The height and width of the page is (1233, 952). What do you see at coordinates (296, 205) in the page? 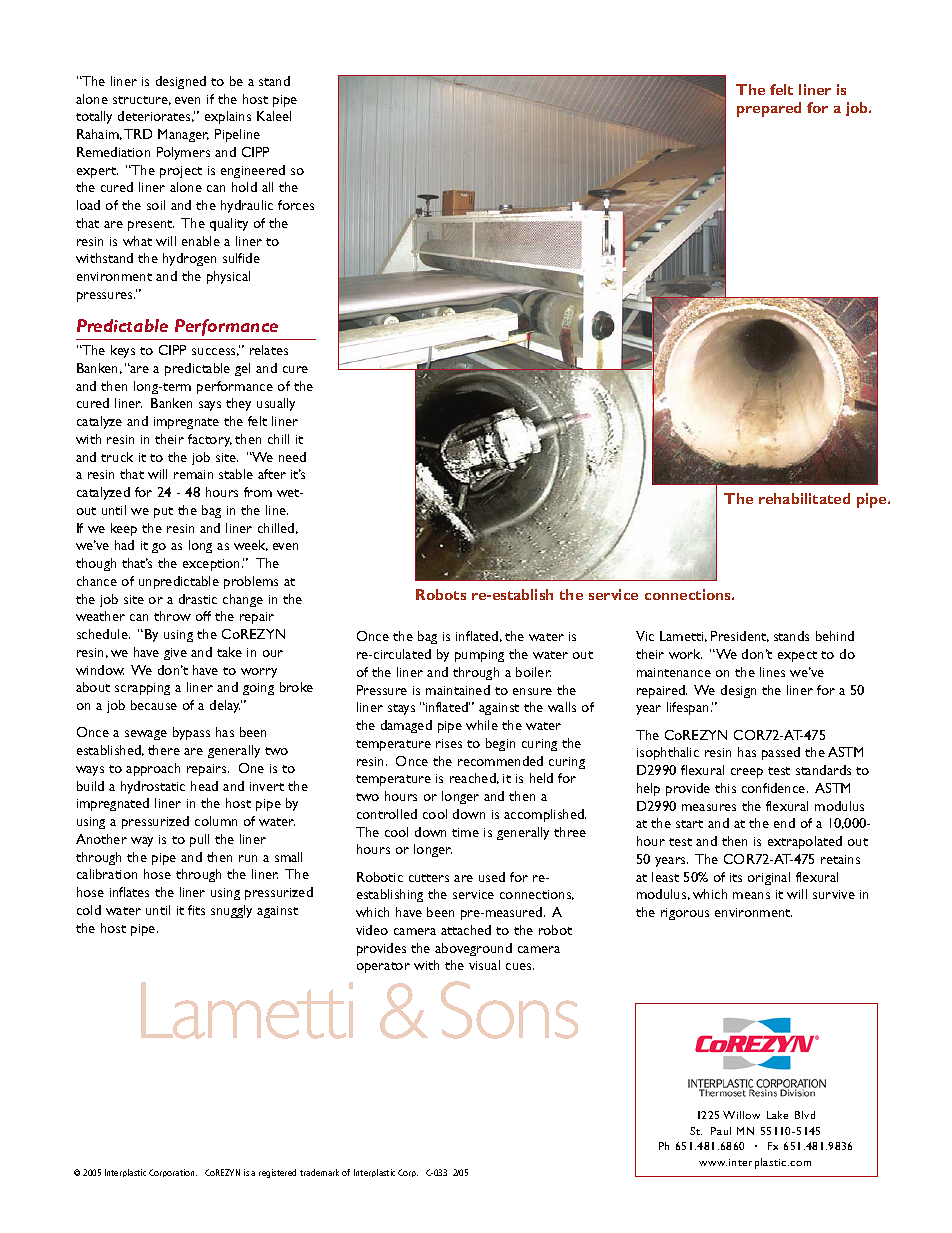
I see `forces` at bounding box center [296, 205].
